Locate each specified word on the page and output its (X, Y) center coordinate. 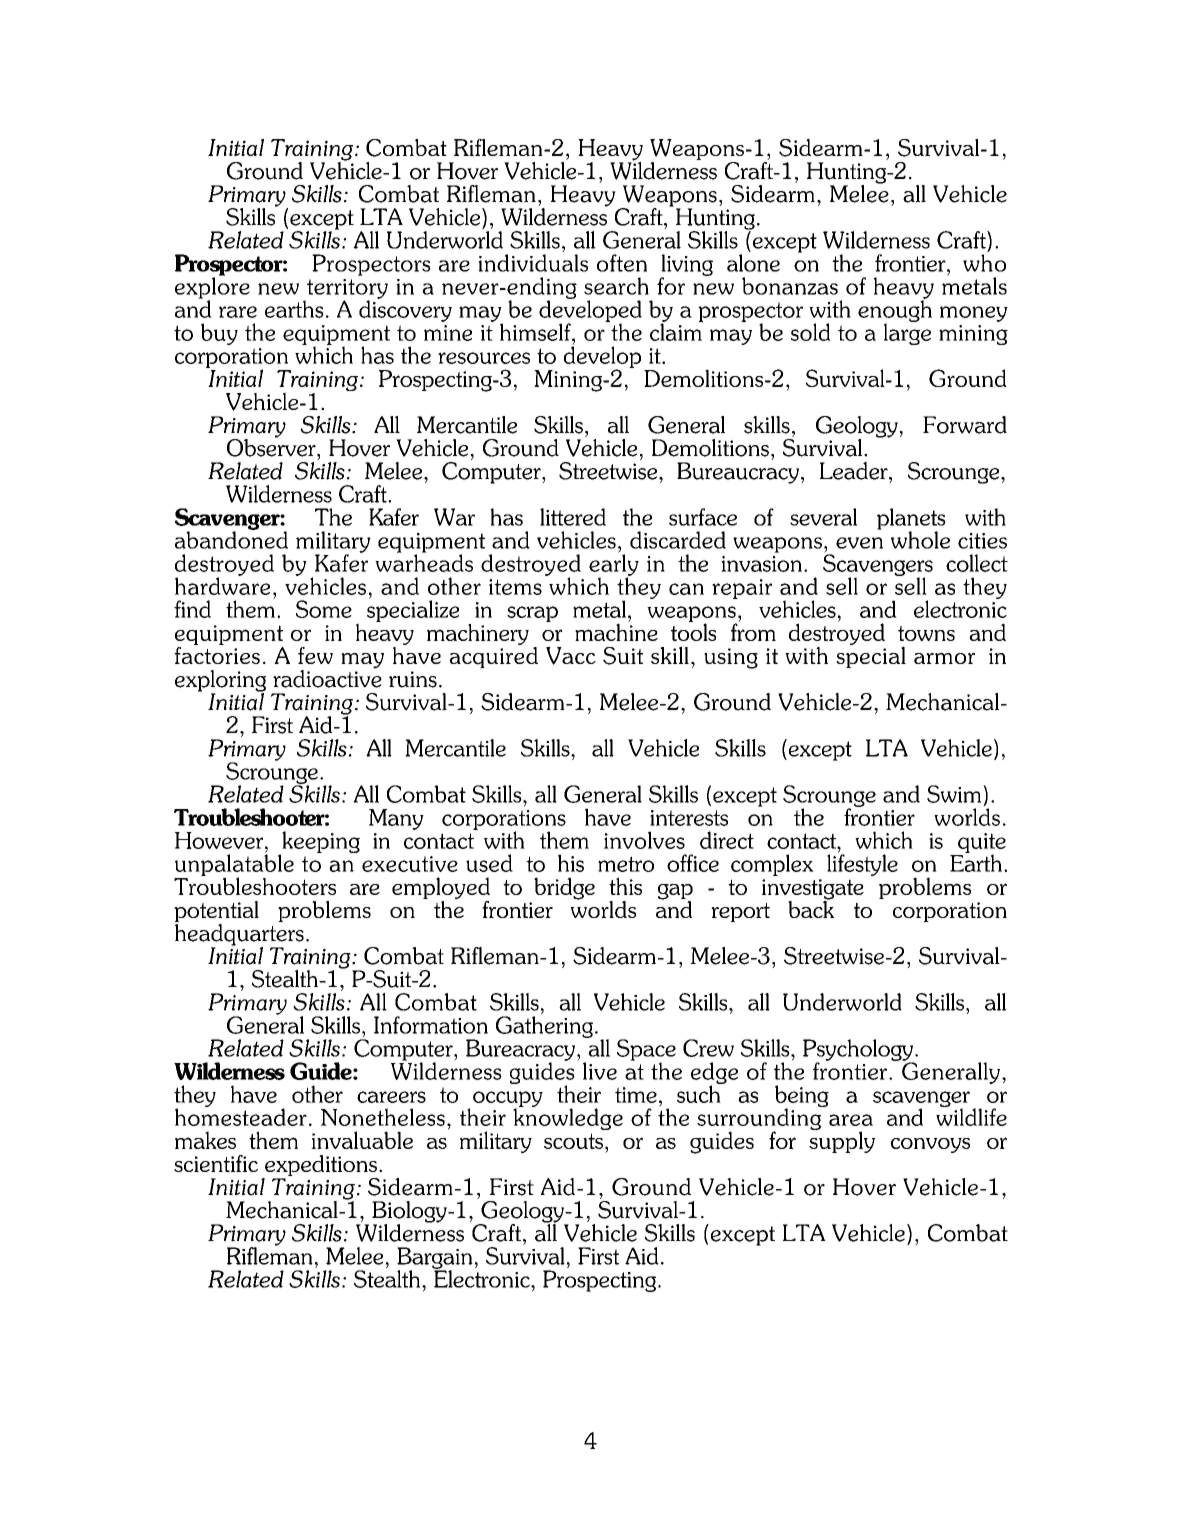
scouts (575, 1141)
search (616, 286)
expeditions (320, 1167)
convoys (930, 1145)
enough (895, 311)
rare (238, 312)
